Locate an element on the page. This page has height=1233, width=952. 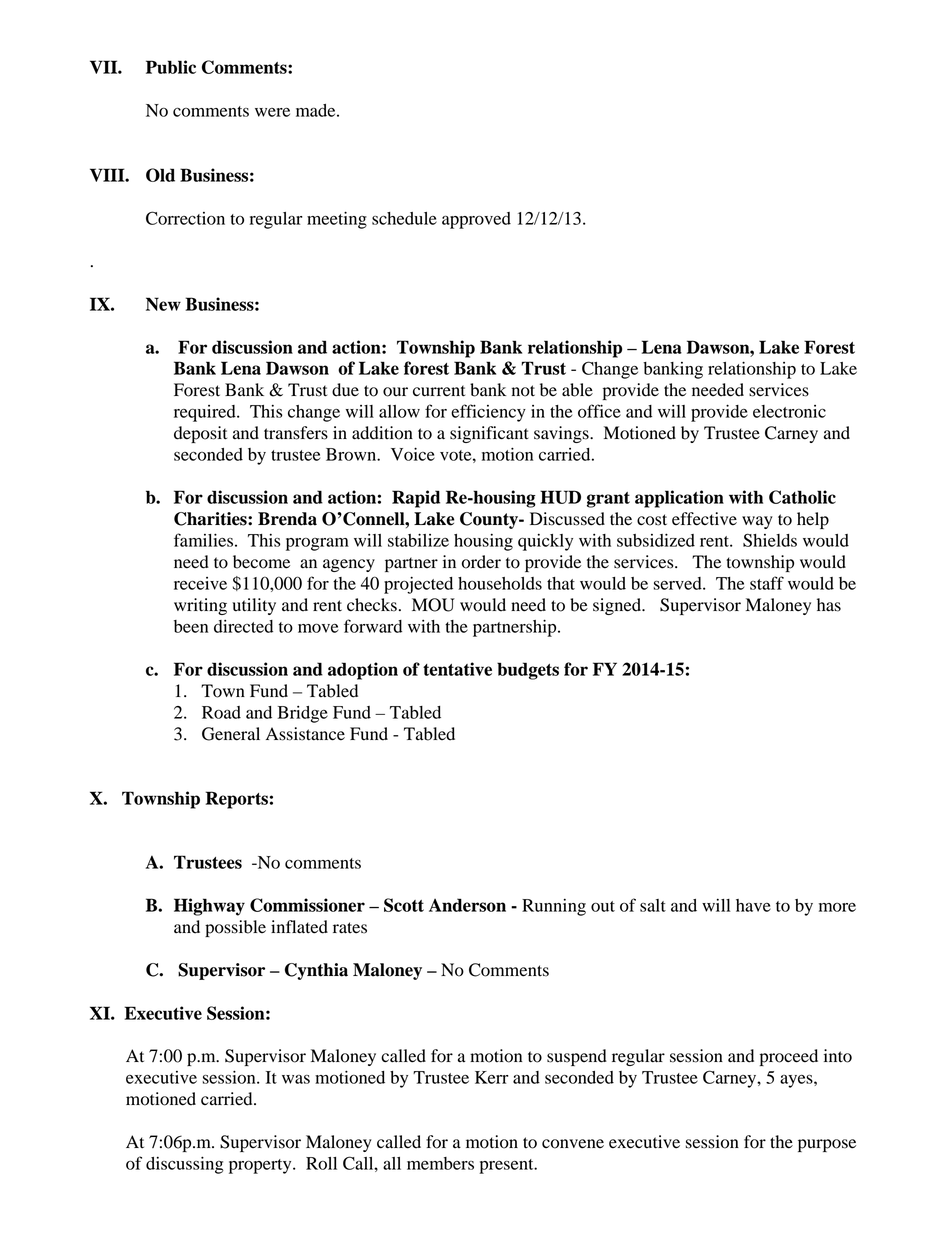
present is located at coordinates (507, 1166).
